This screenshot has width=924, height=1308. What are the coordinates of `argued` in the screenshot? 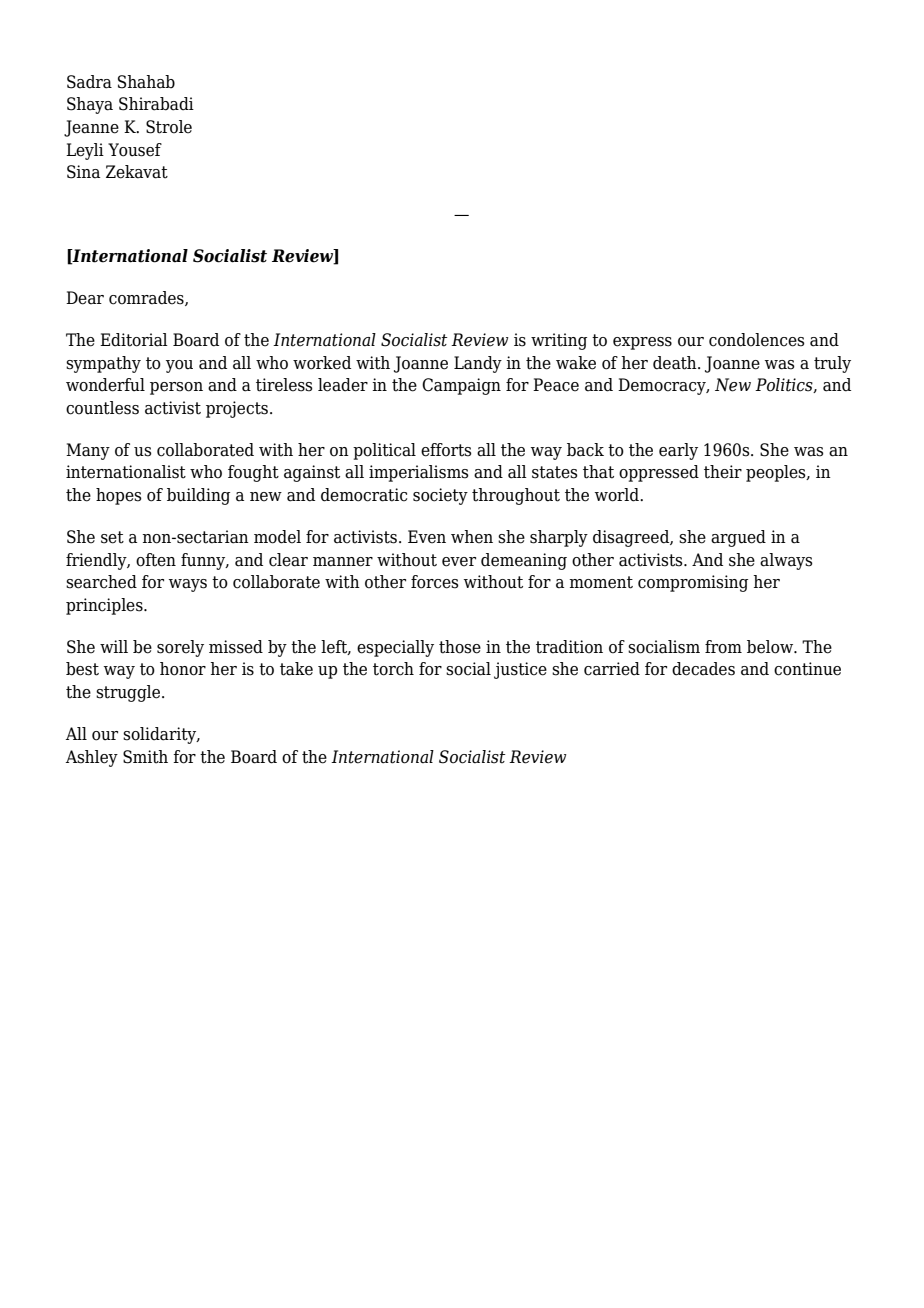 It's located at (738, 538).
